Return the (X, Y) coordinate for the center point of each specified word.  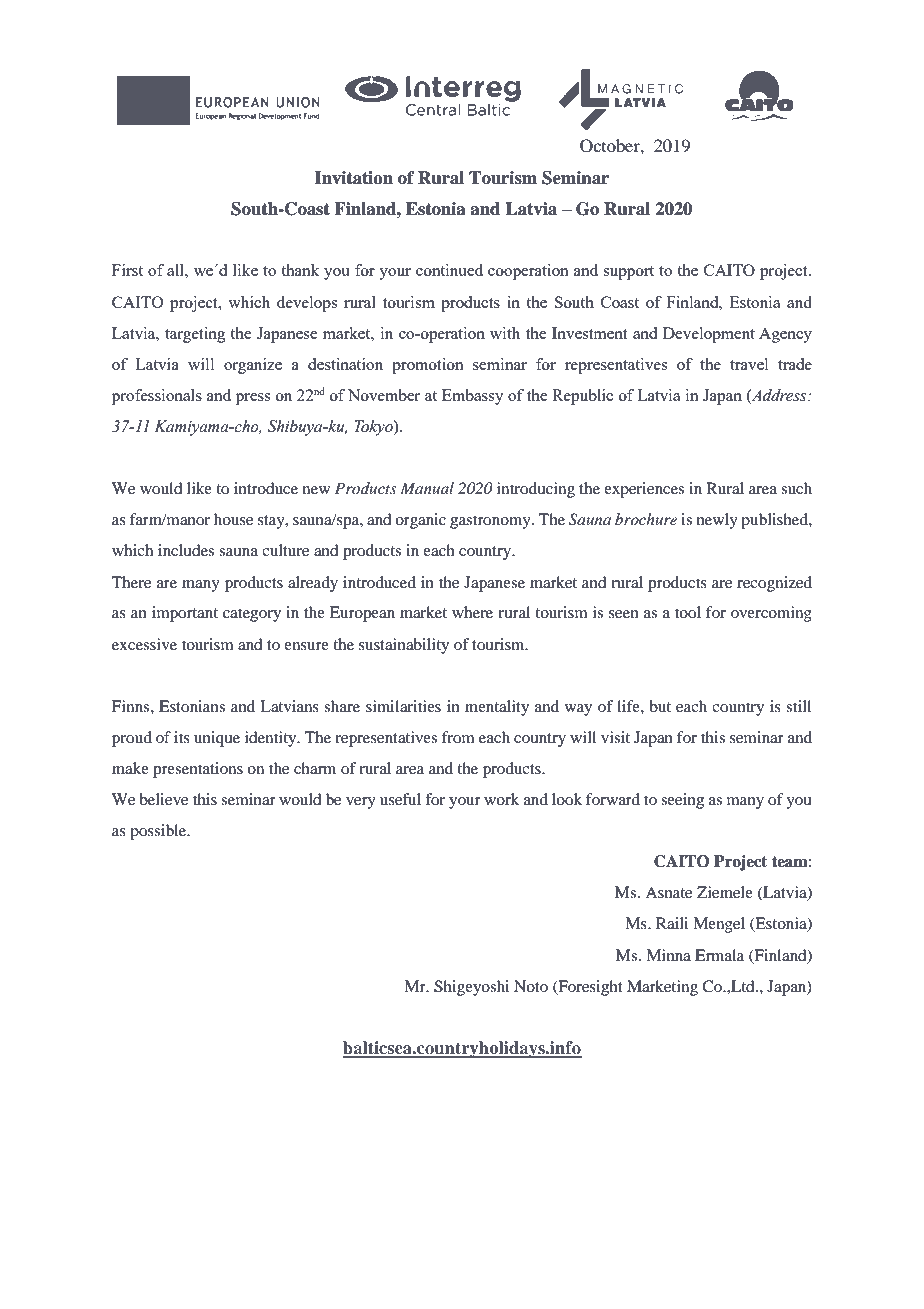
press (253, 399)
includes (186, 550)
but (660, 706)
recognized (774, 584)
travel (749, 364)
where (472, 612)
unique (217, 739)
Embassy (473, 397)
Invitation (353, 178)
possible (159, 832)
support (628, 273)
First (127, 270)
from (458, 737)
